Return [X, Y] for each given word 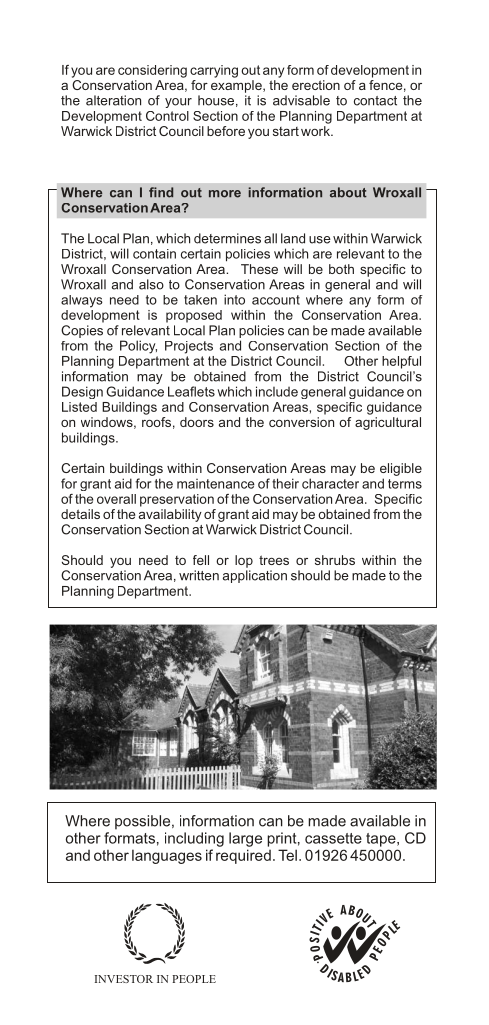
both [341, 269]
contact [375, 101]
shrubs [335, 560]
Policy [138, 347]
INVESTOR [124, 979]
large [245, 839]
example [237, 86]
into [234, 299]
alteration [113, 100]
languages [167, 856]
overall [116, 499]
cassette [333, 838]
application [255, 576]
